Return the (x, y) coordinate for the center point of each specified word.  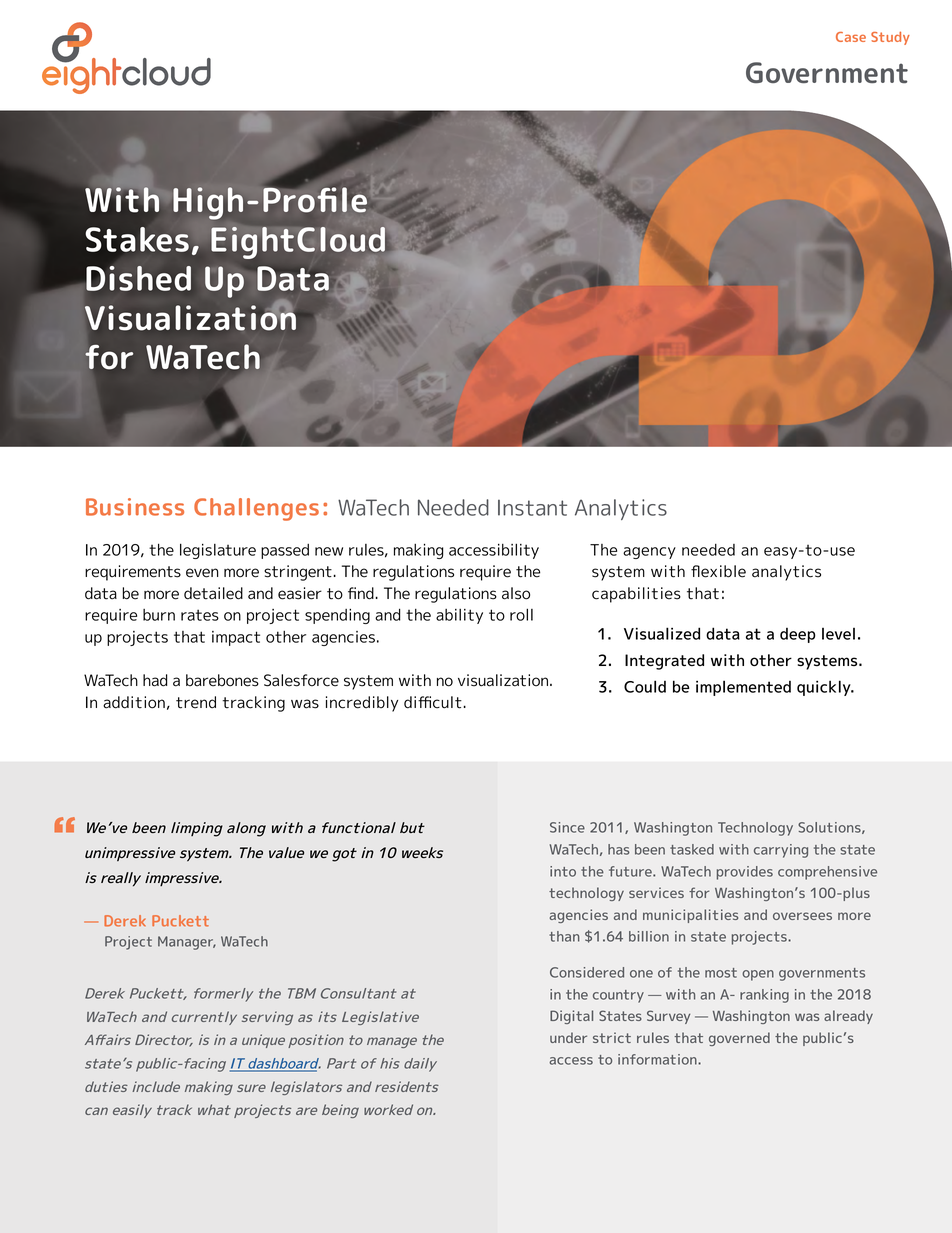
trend (196, 702)
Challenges (256, 509)
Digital (571, 1017)
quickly (825, 688)
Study (890, 38)
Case (851, 37)
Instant (532, 508)
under (568, 1037)
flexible (718, 571)
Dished (138, 278)
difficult (433, 702)
